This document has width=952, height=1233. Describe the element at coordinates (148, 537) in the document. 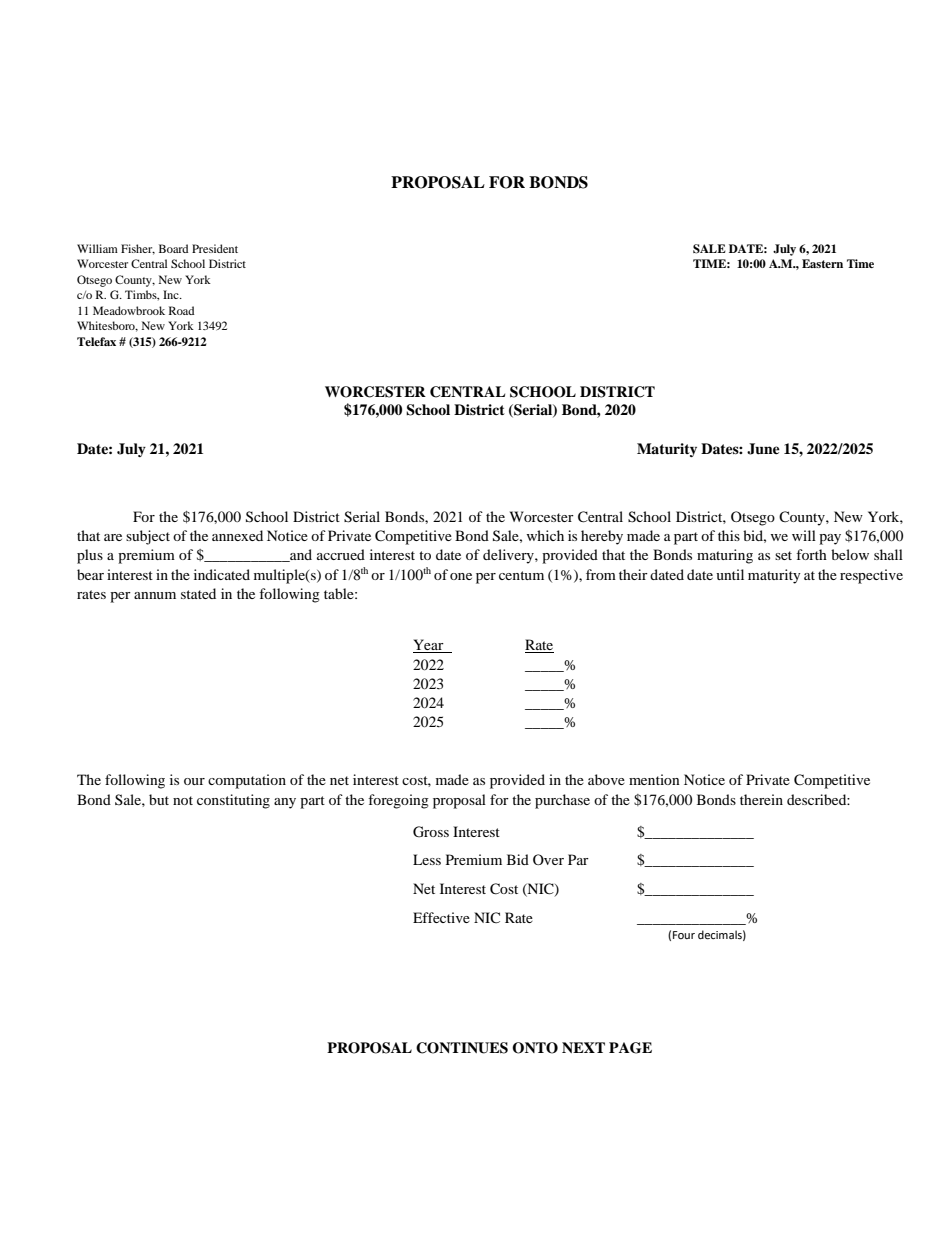

I see `subject` at that location.
